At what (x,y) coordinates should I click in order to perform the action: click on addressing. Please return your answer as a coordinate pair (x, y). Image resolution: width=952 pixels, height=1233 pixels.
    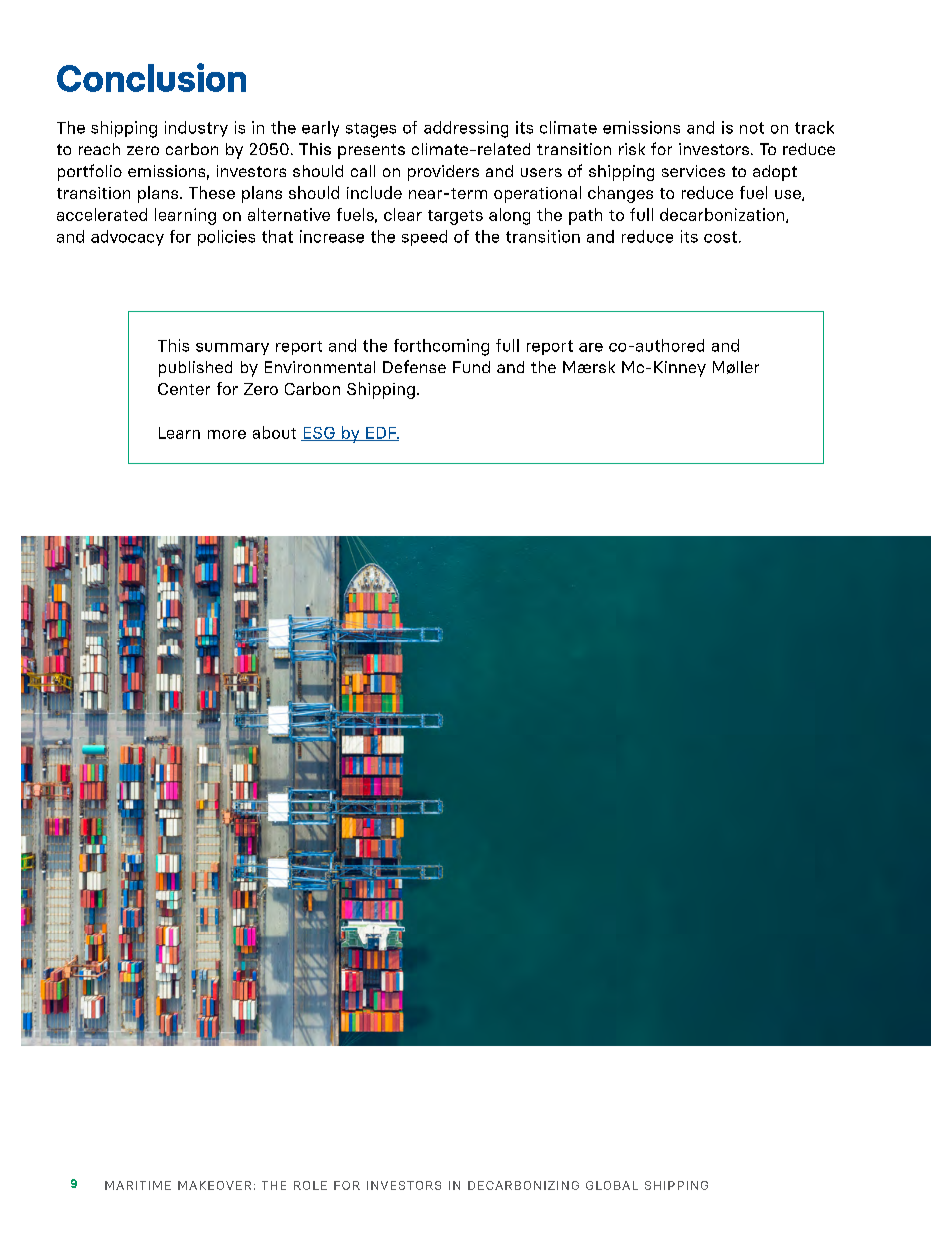
    Looking at the image, I should click on (466, 129).
